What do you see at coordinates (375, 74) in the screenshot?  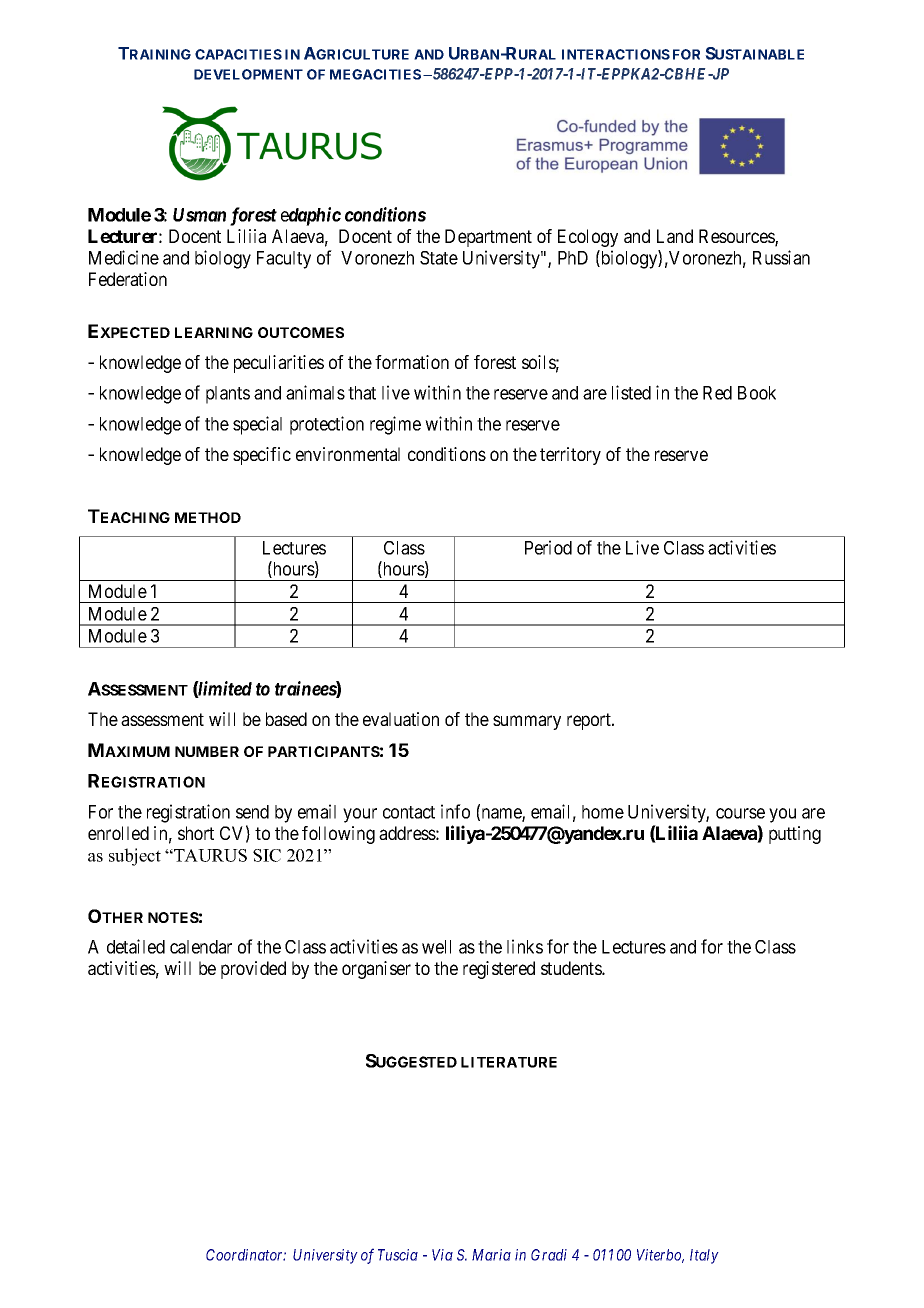 I see `MEGACITIES` at bounding box center [375, 74].
